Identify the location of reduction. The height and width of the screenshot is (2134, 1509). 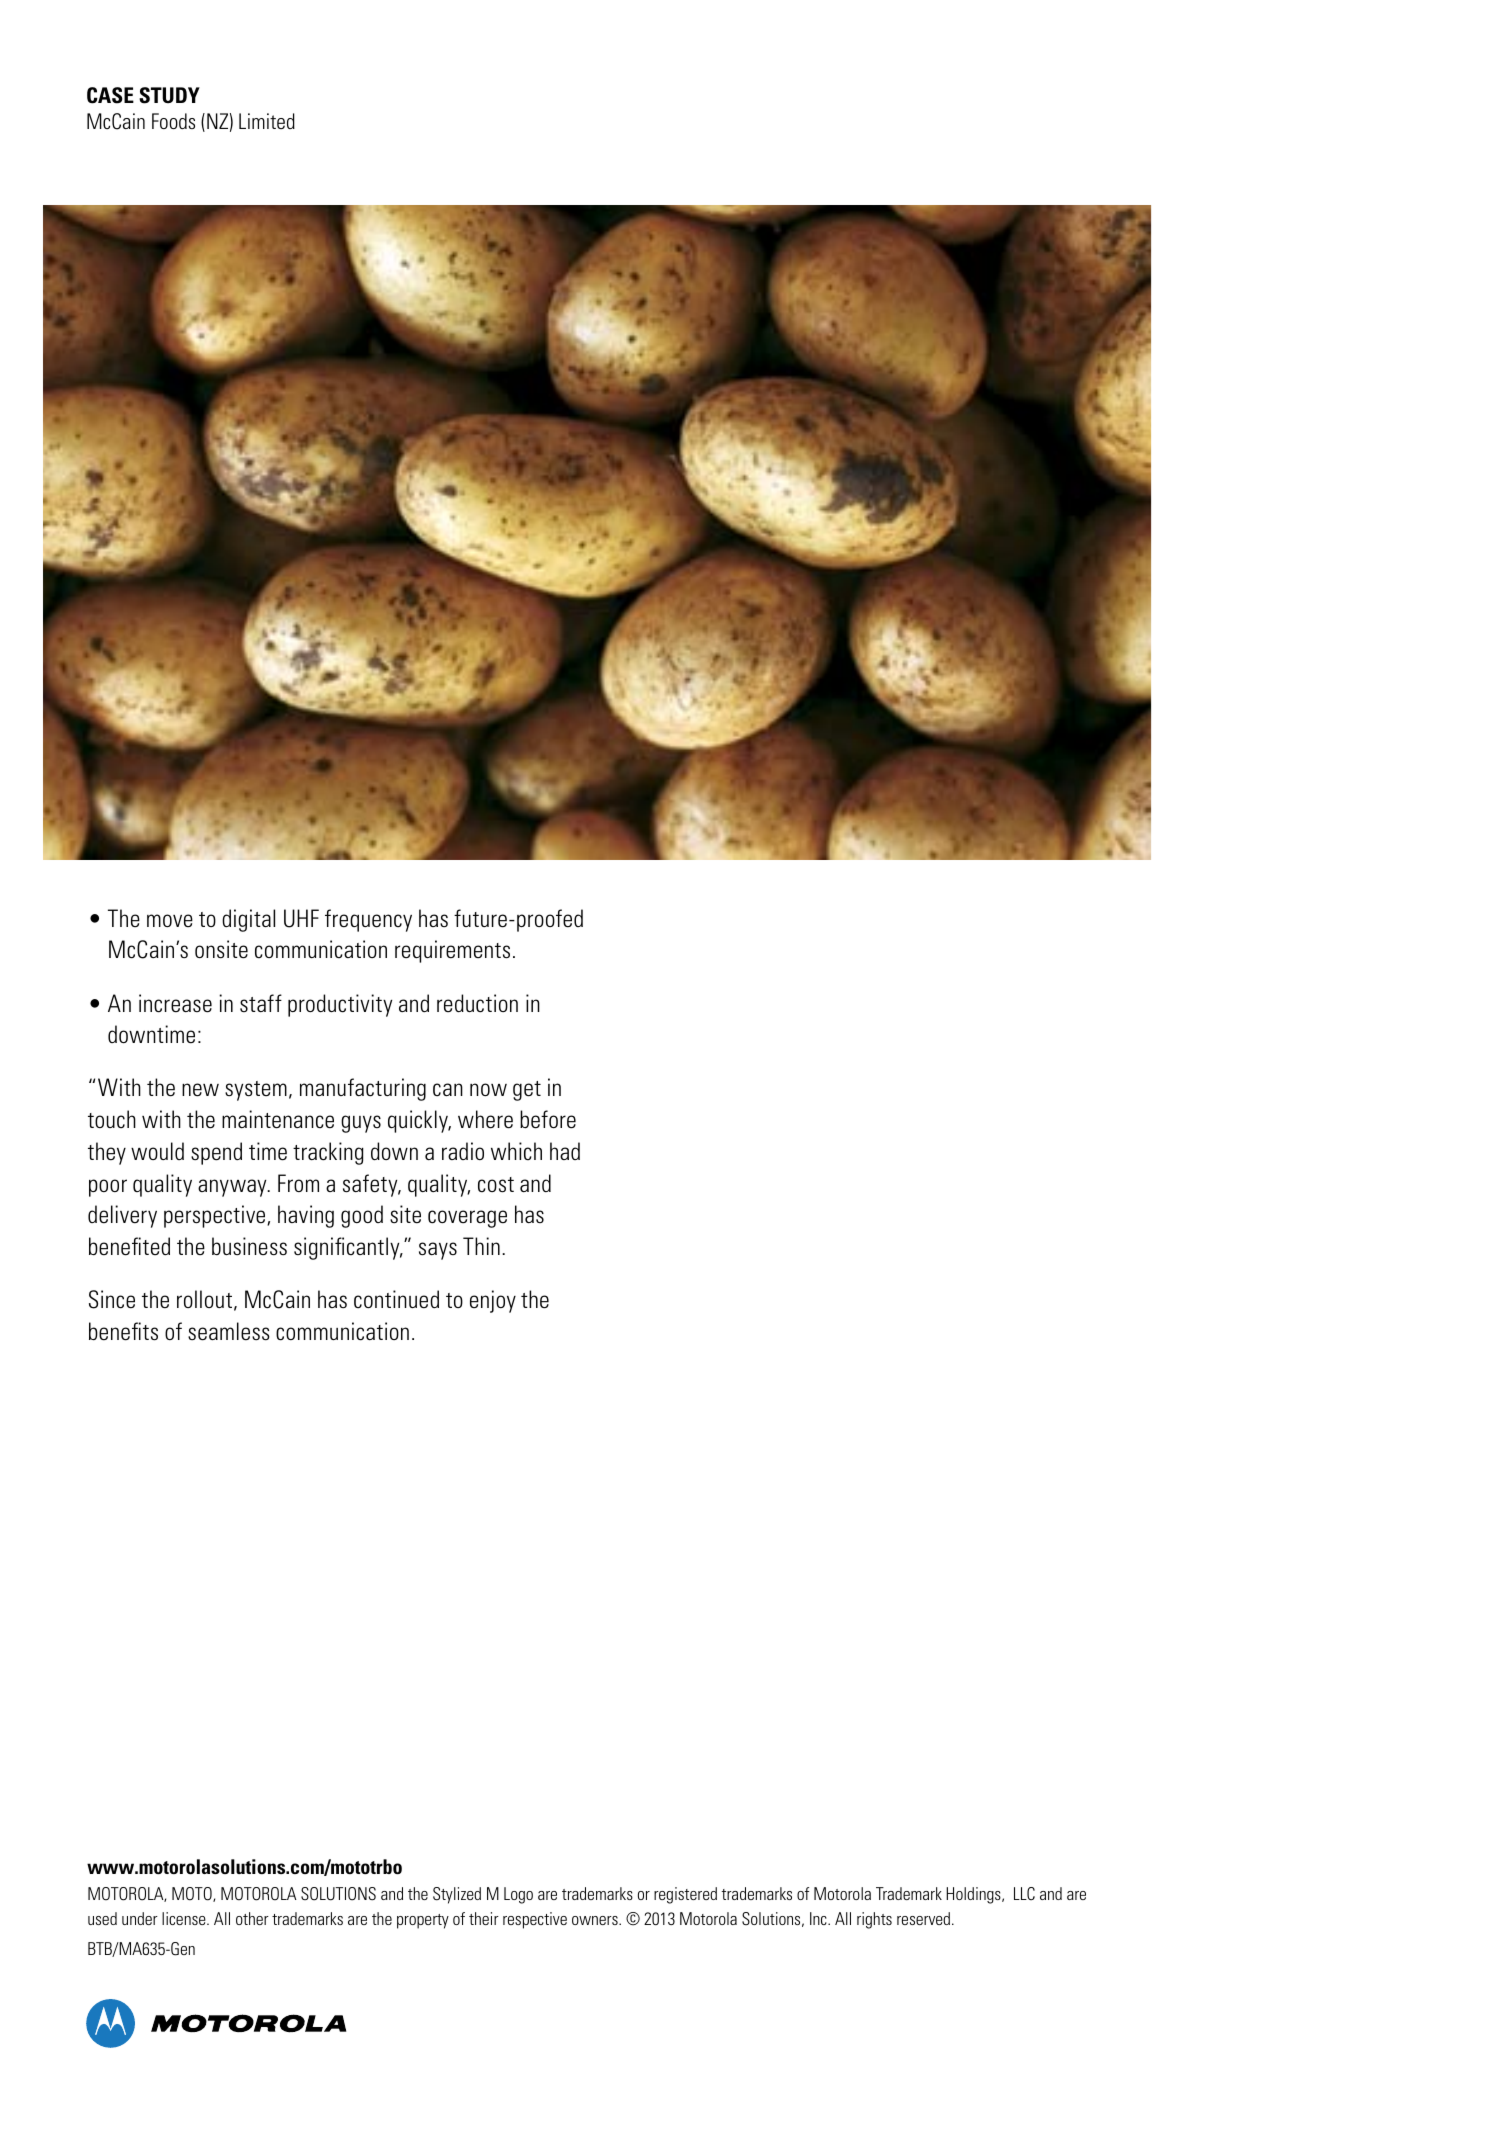
(477, 1003).
